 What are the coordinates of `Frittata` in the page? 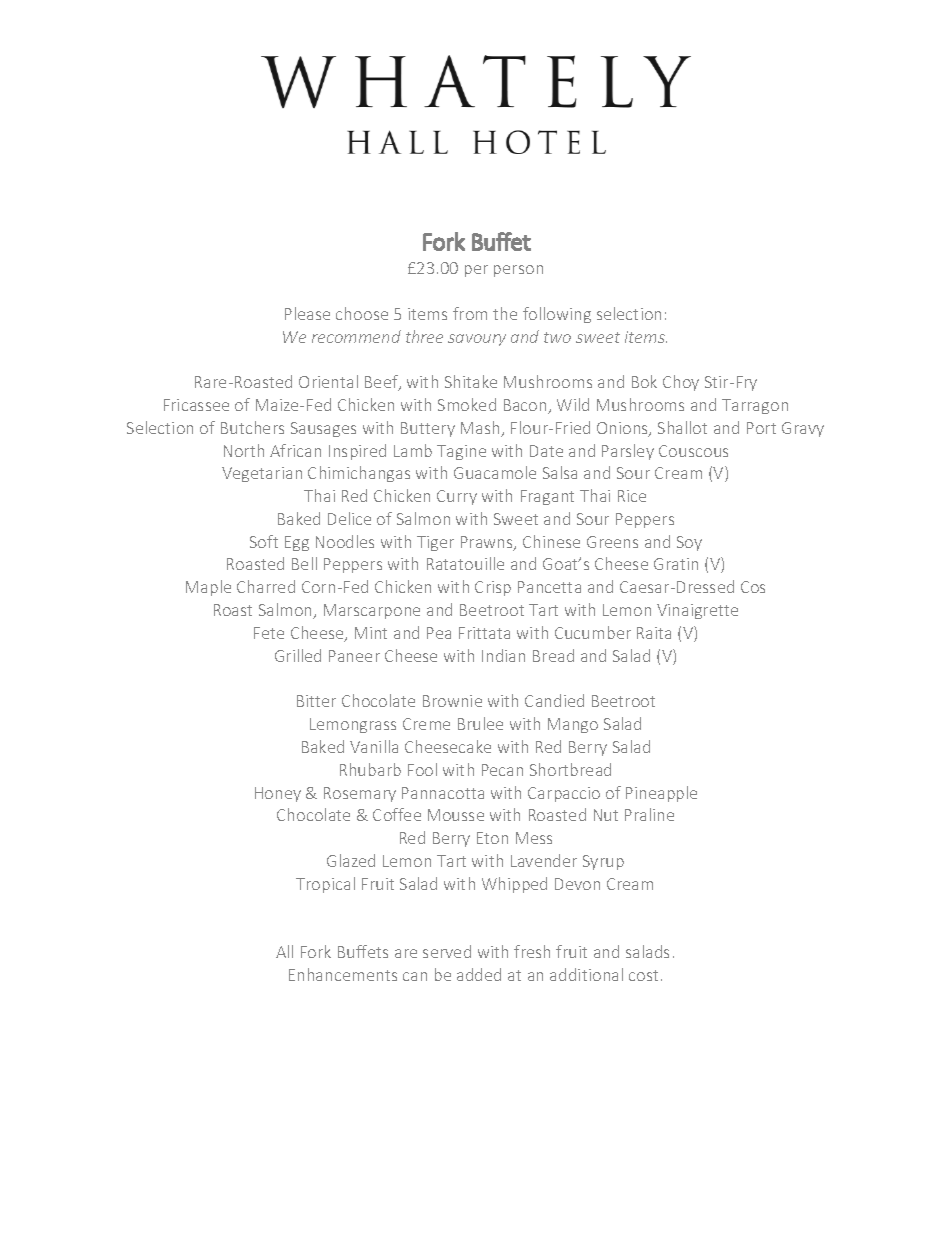 It's located at (484, 633).
